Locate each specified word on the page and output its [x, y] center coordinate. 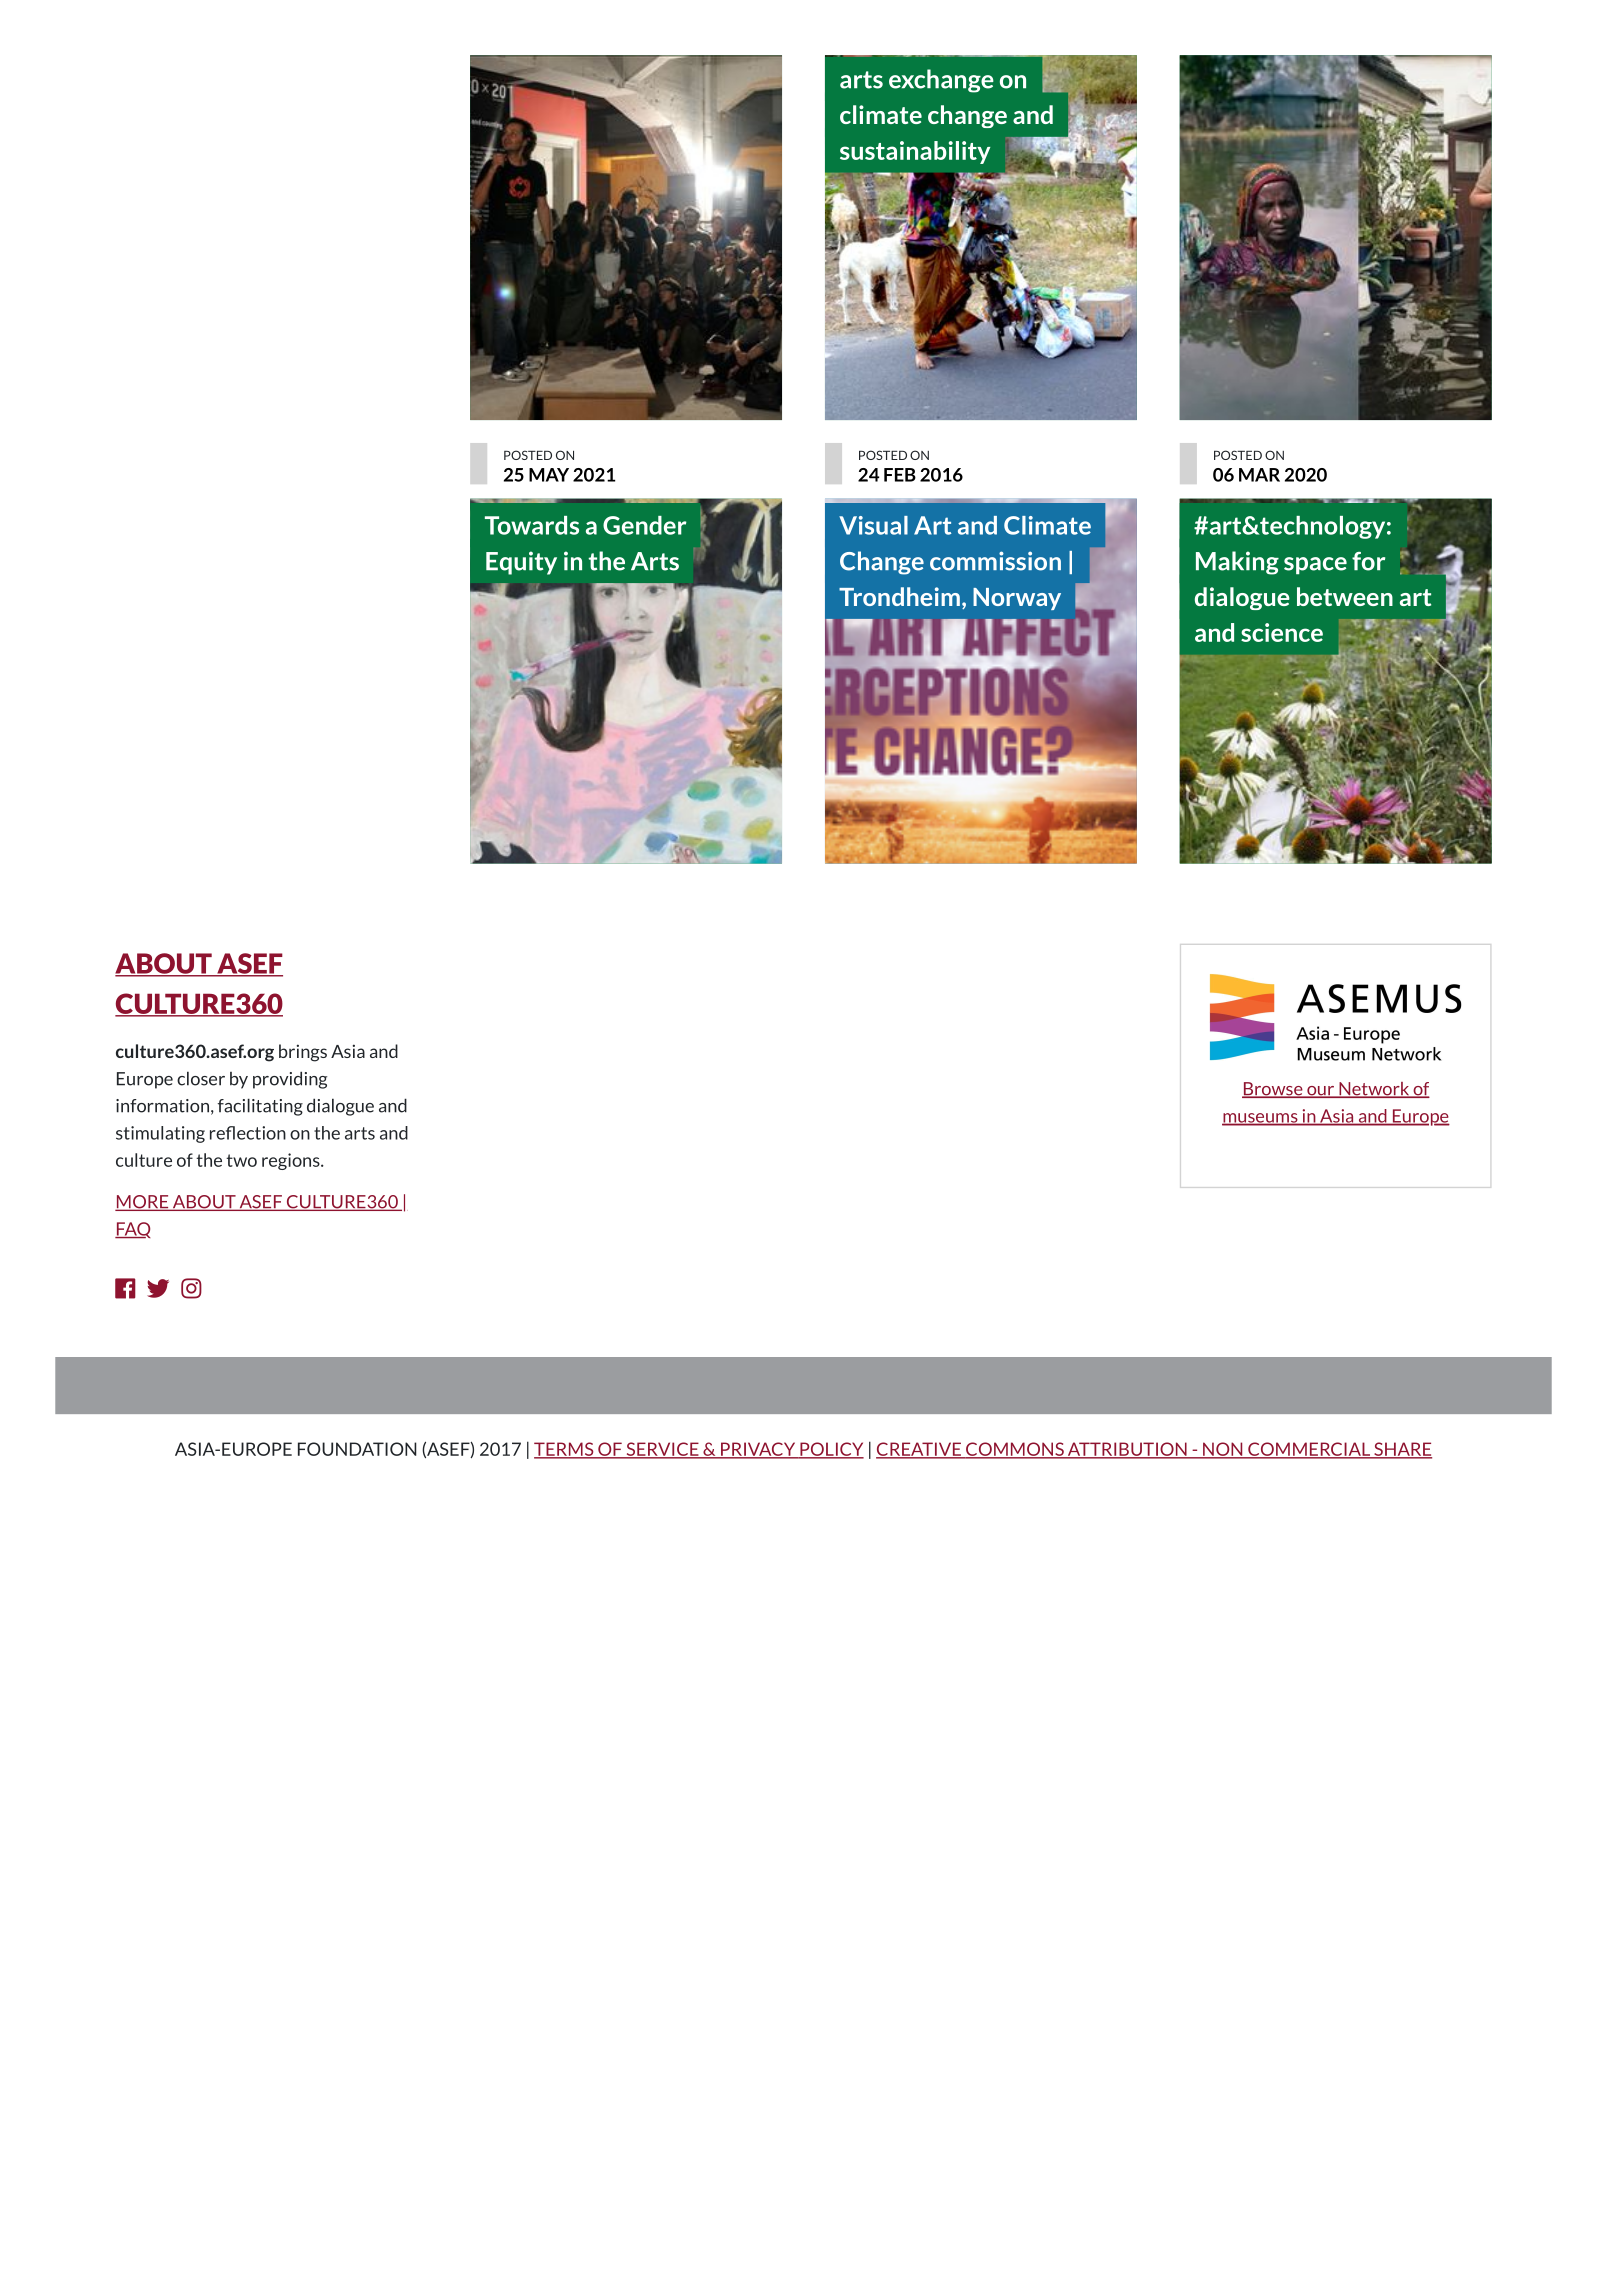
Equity [521, 563]
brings [303, 1053]
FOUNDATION [357, 1449]
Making [1237, 563]
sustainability [915, 152]
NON [1223, 1450]
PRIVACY [758, 1450]
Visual [873, 525]
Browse [1273, 1090]
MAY [549, 475]
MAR [1259, 475]
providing [290, 1080]
